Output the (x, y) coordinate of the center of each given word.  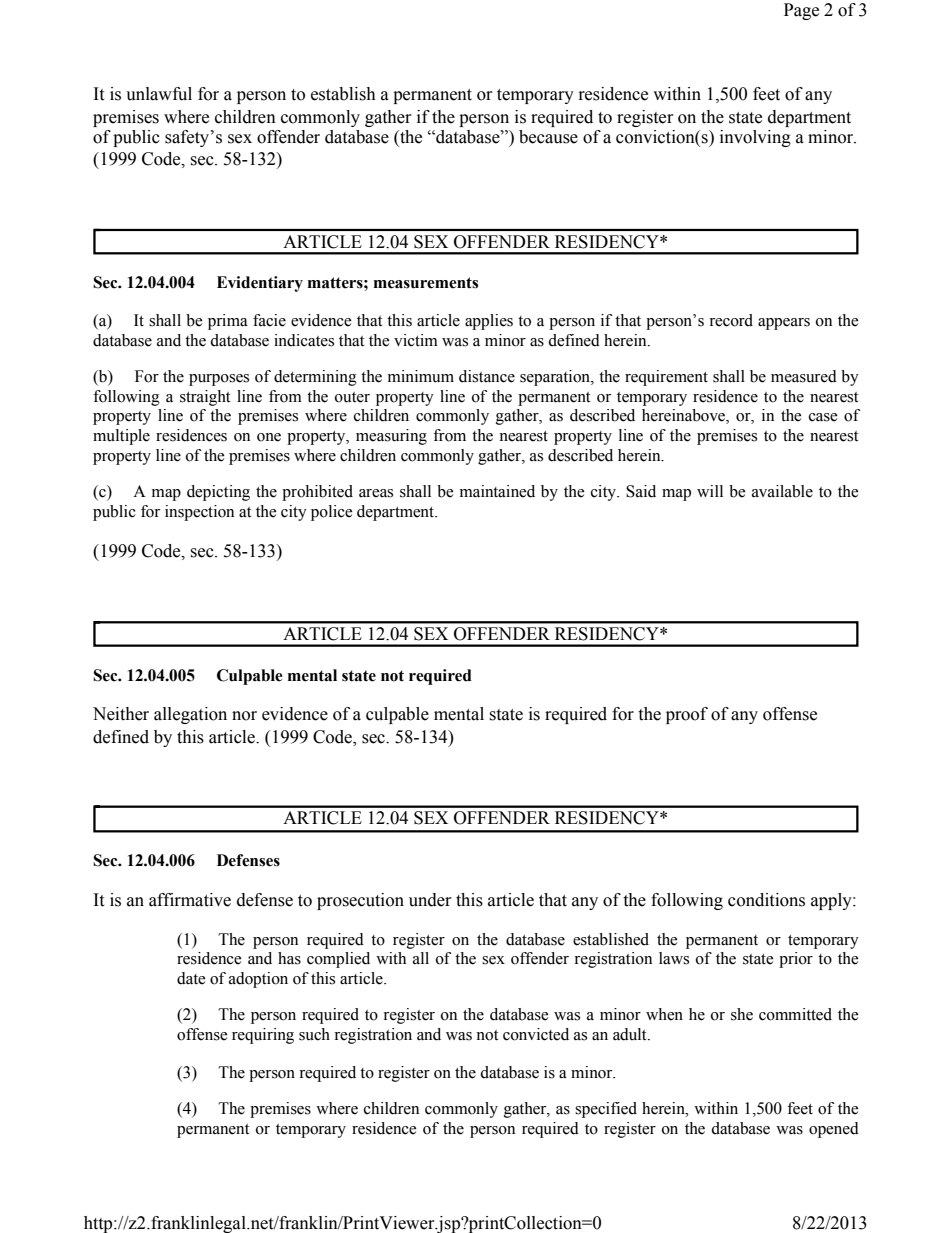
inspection (199, 513)
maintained (497, 491)
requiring (263, 1036)
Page (801, 11)
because (548, 137)
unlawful (159, 94)
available (782, 491)
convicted (536, 1034)
